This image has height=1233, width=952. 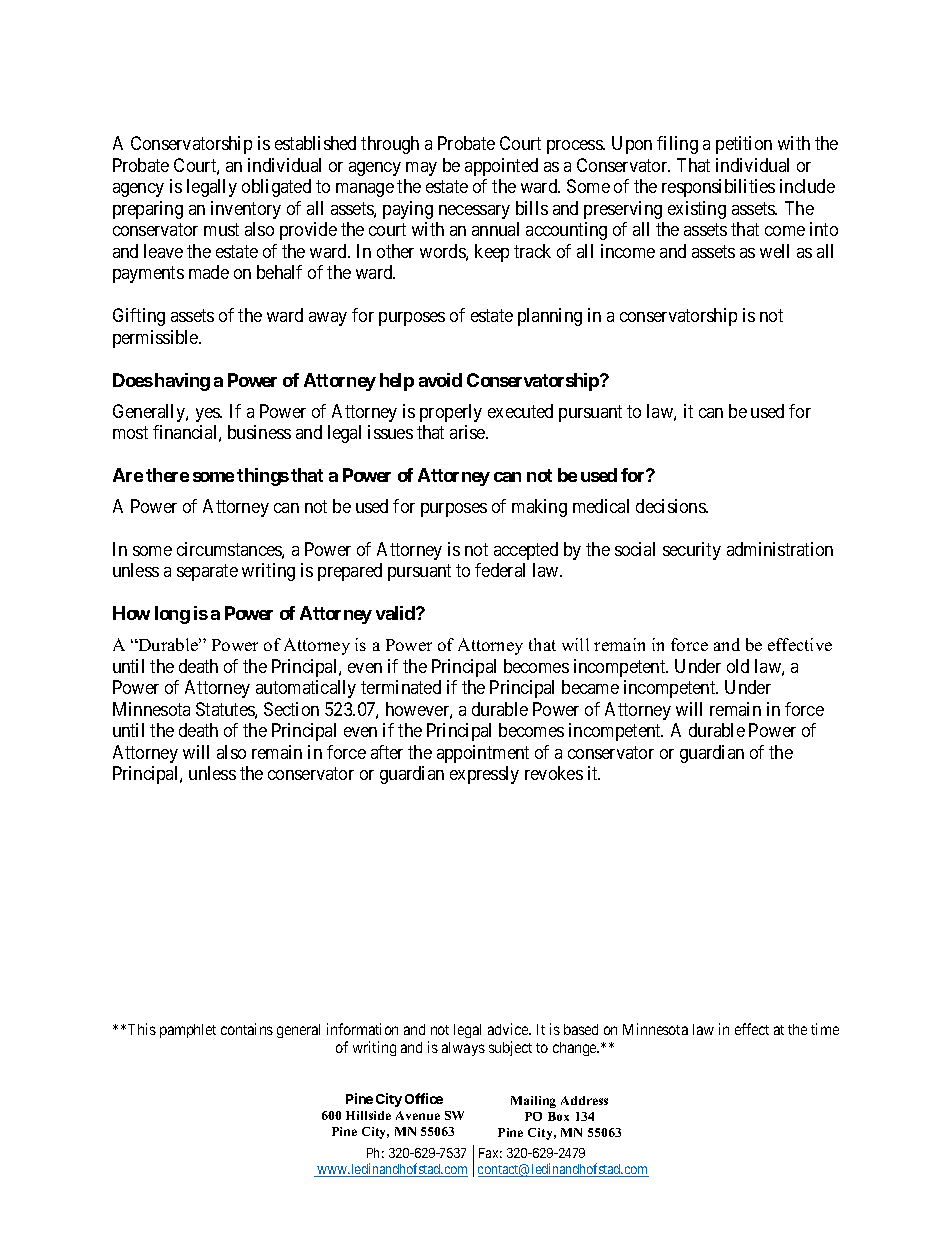 What do you see at coordinates (246, 210) in the image?
I see `inventory` at bounding box center [246, 210].
